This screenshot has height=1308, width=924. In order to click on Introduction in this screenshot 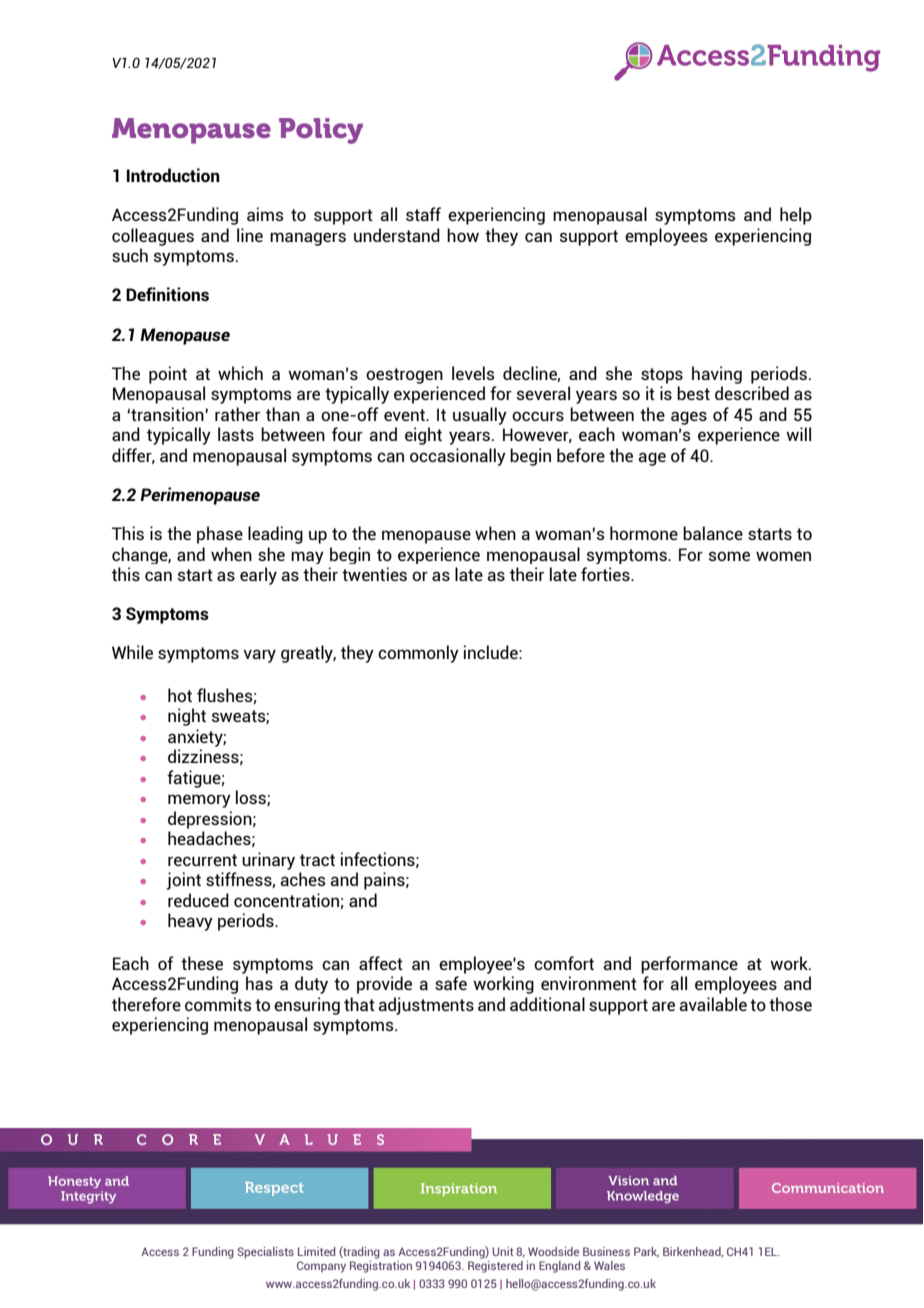, I will do `click(173, 175)`.
